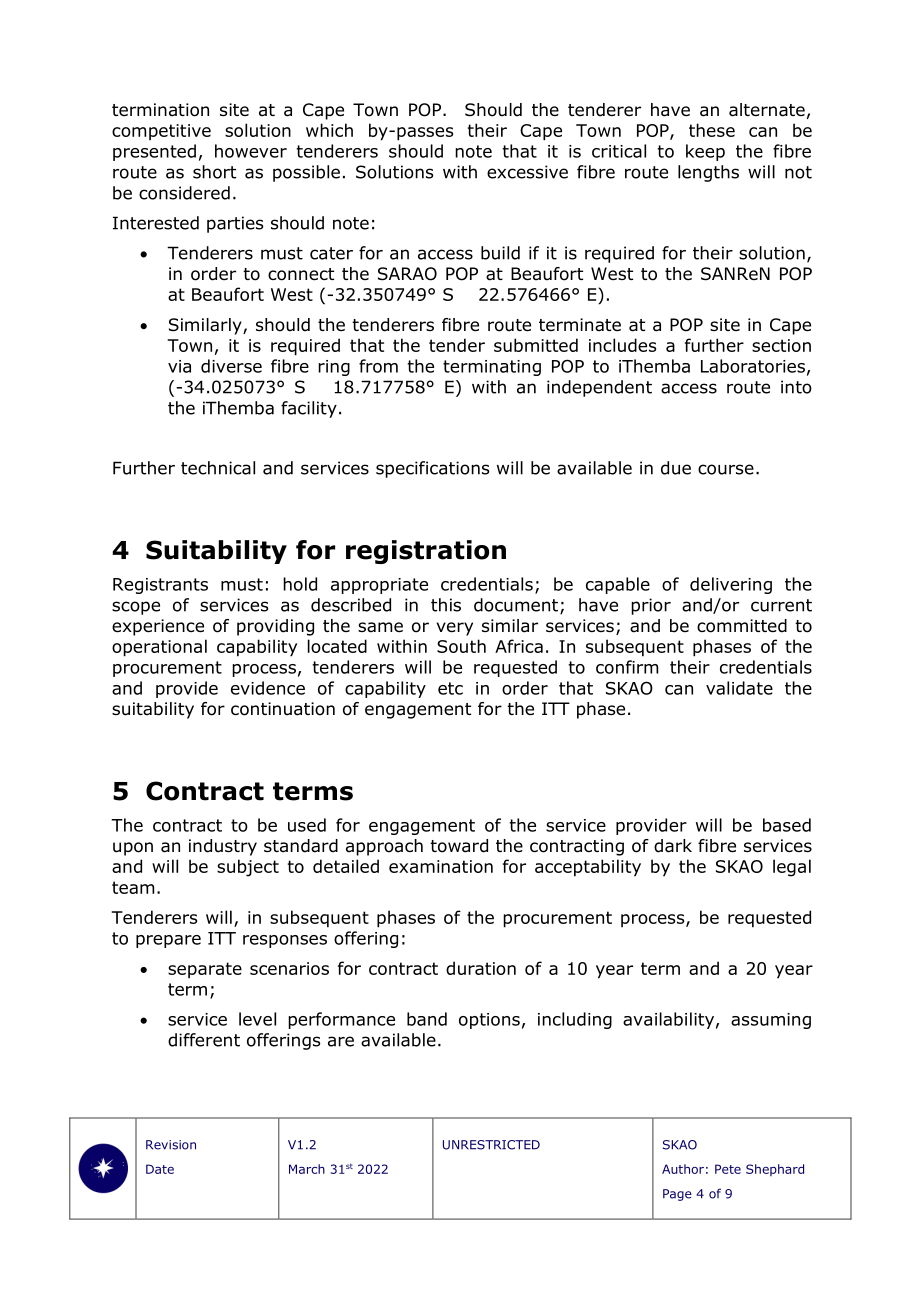 The image size is (924, 1308). I want to click on technical, so click(218, 468).
